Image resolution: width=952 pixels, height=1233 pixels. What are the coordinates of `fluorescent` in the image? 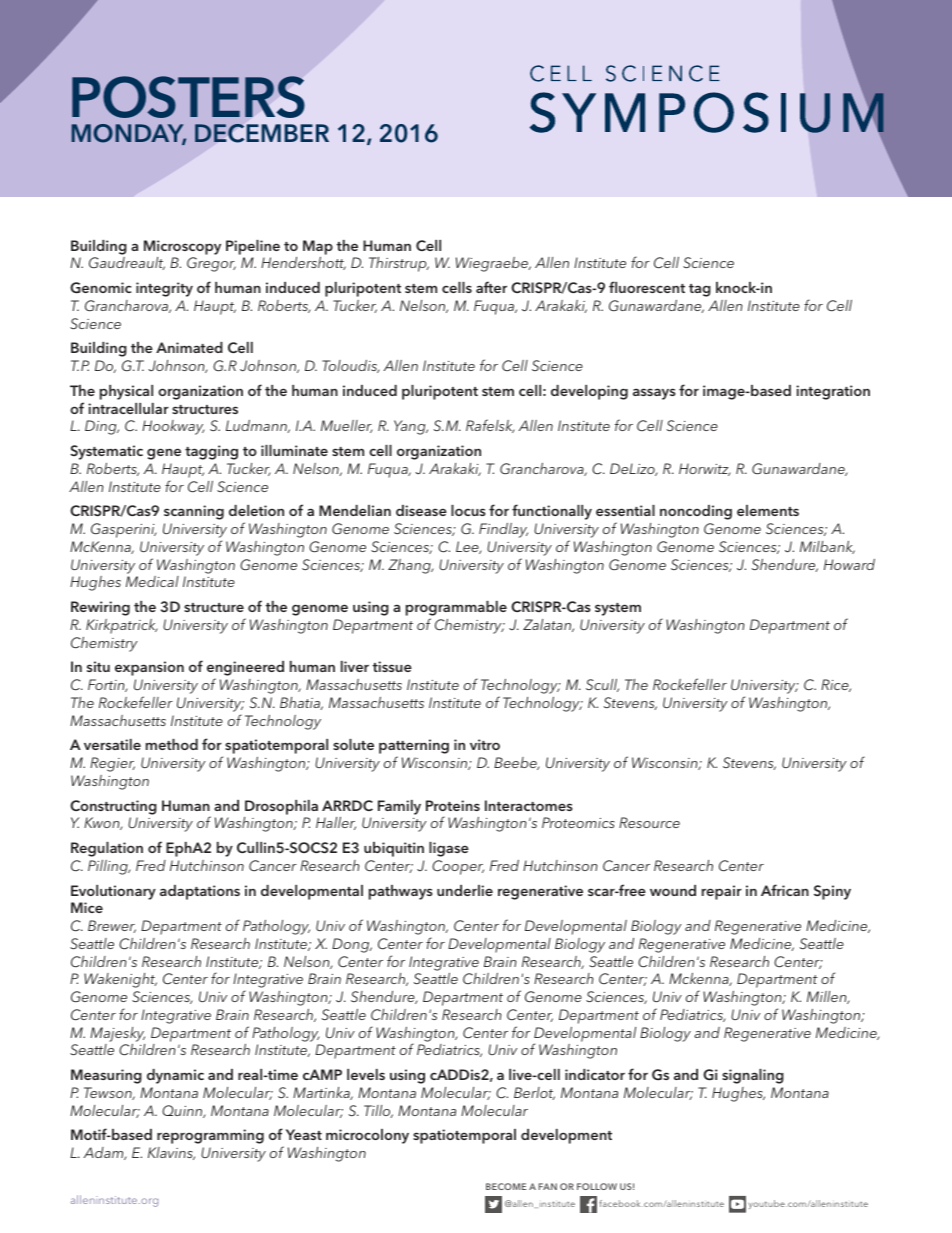 It's located at (647, 287).
